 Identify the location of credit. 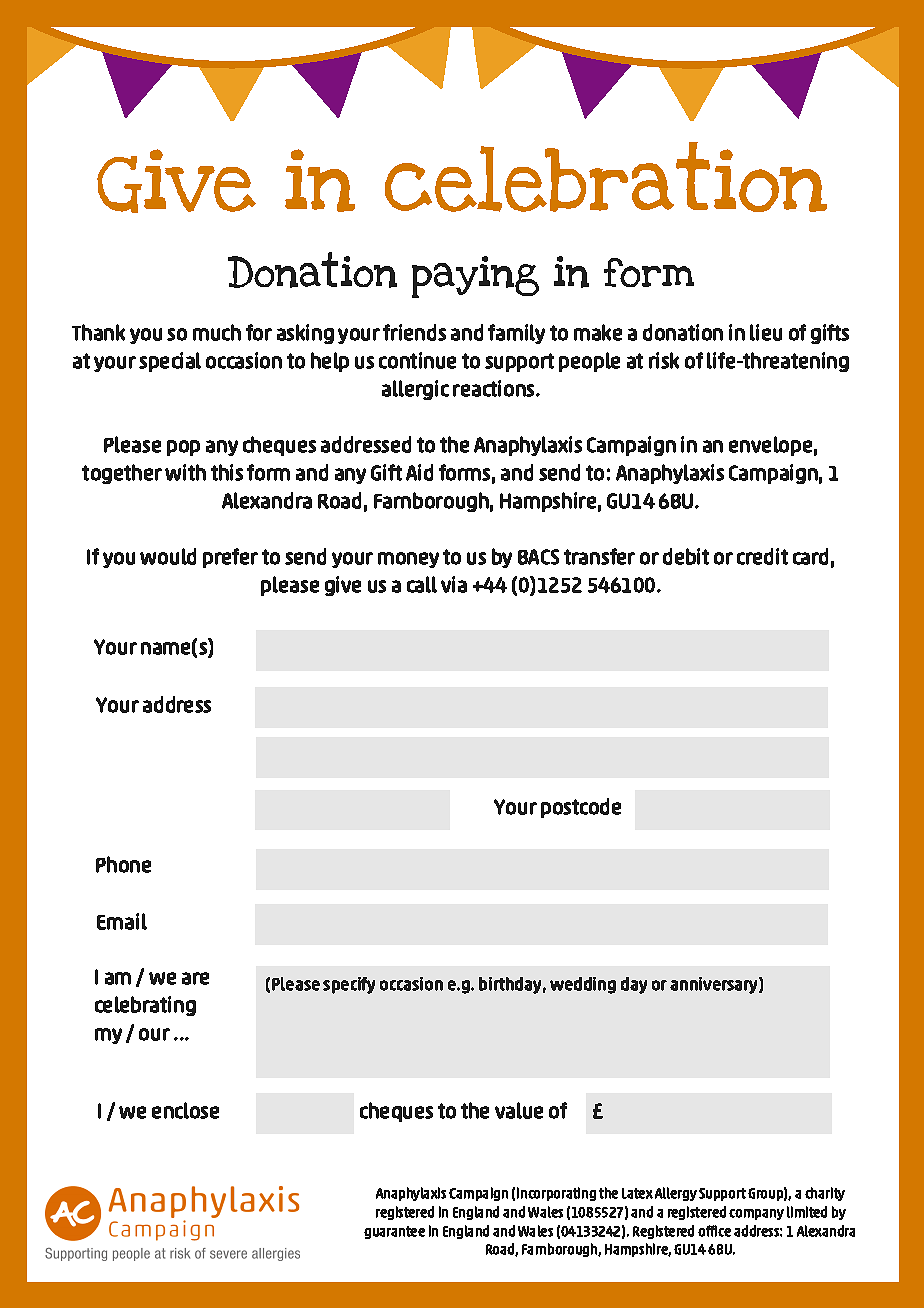
(762, 556).
